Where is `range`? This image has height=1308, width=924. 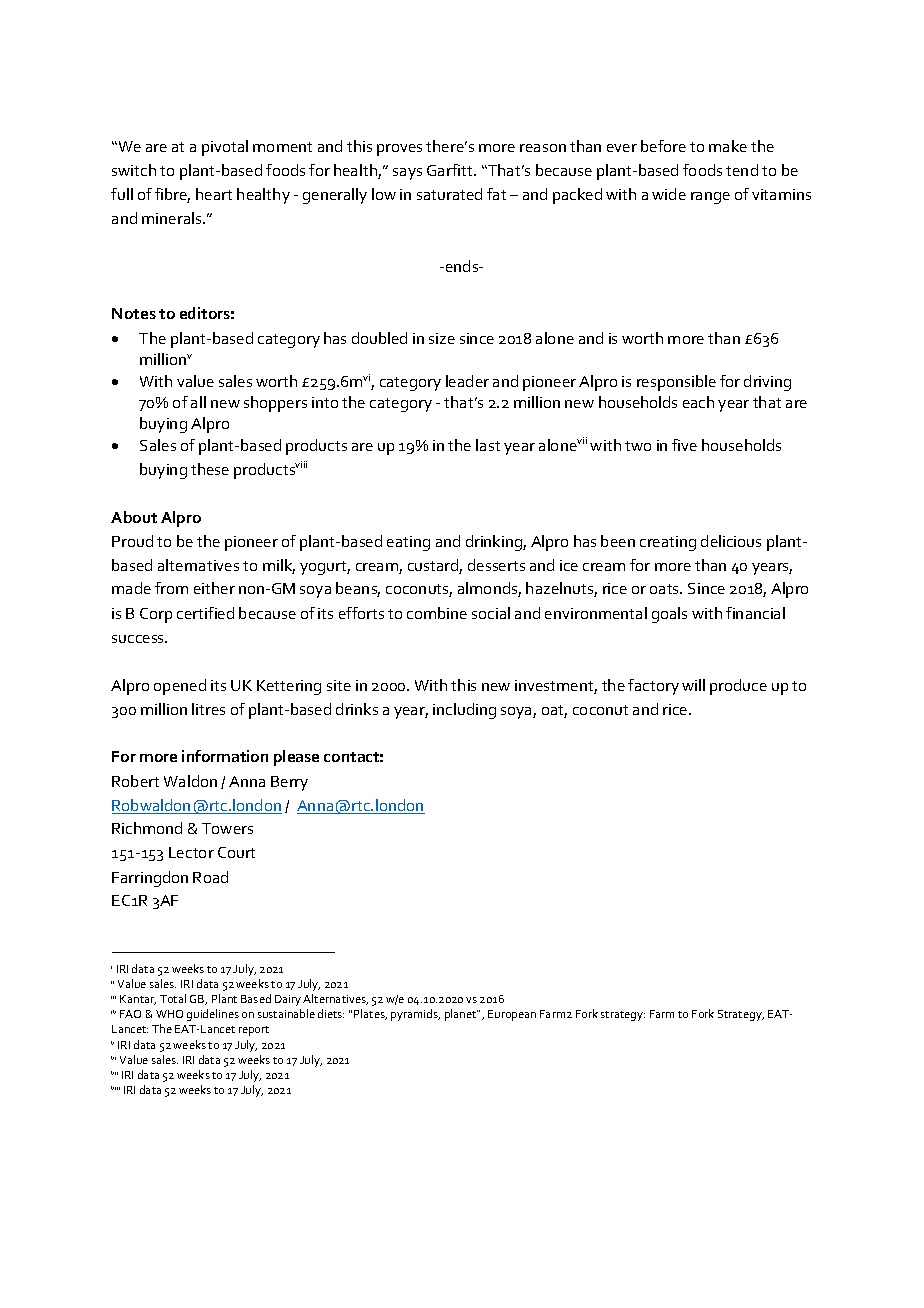
range is located at coordinates (710, 198).
